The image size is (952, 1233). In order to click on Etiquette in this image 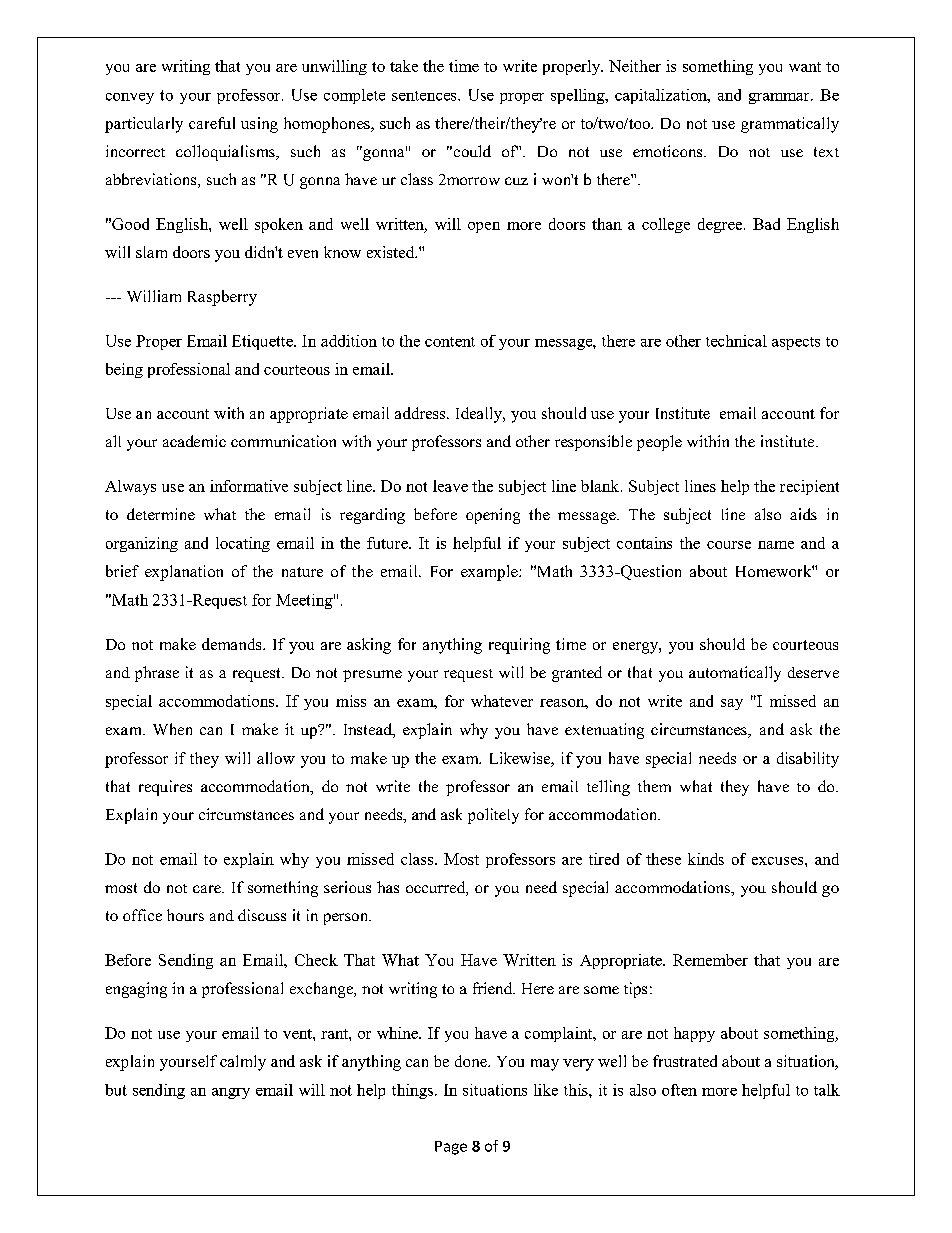, I will do `click(263, 342)`.
